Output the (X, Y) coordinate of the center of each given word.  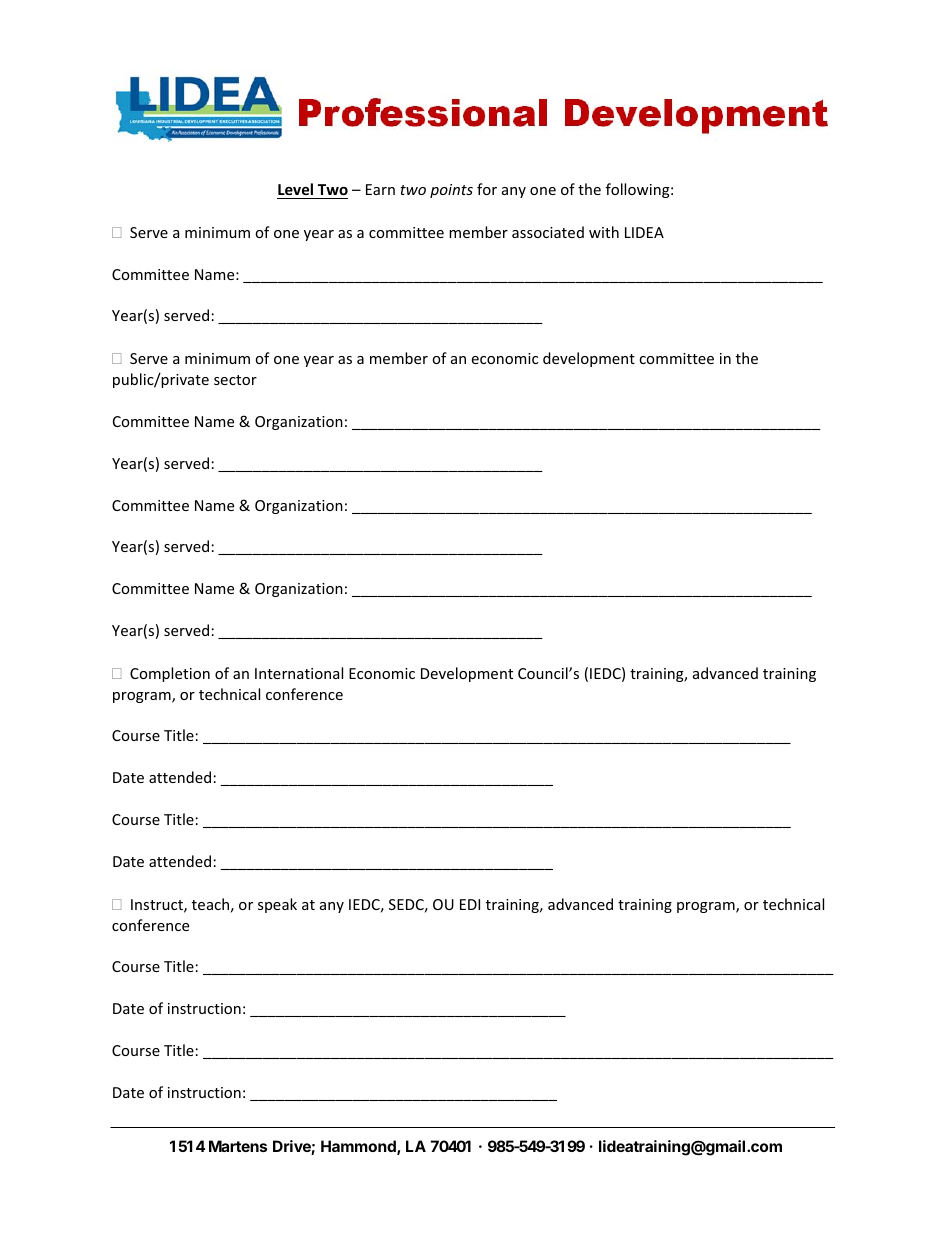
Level (295, 189)
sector (235, 380)
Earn (380, 189)
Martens (238, 1146)
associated (548, 232)
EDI (470, 904)
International (299, 673)
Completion (170, 674)
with (604, 232)
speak (277, 905)
